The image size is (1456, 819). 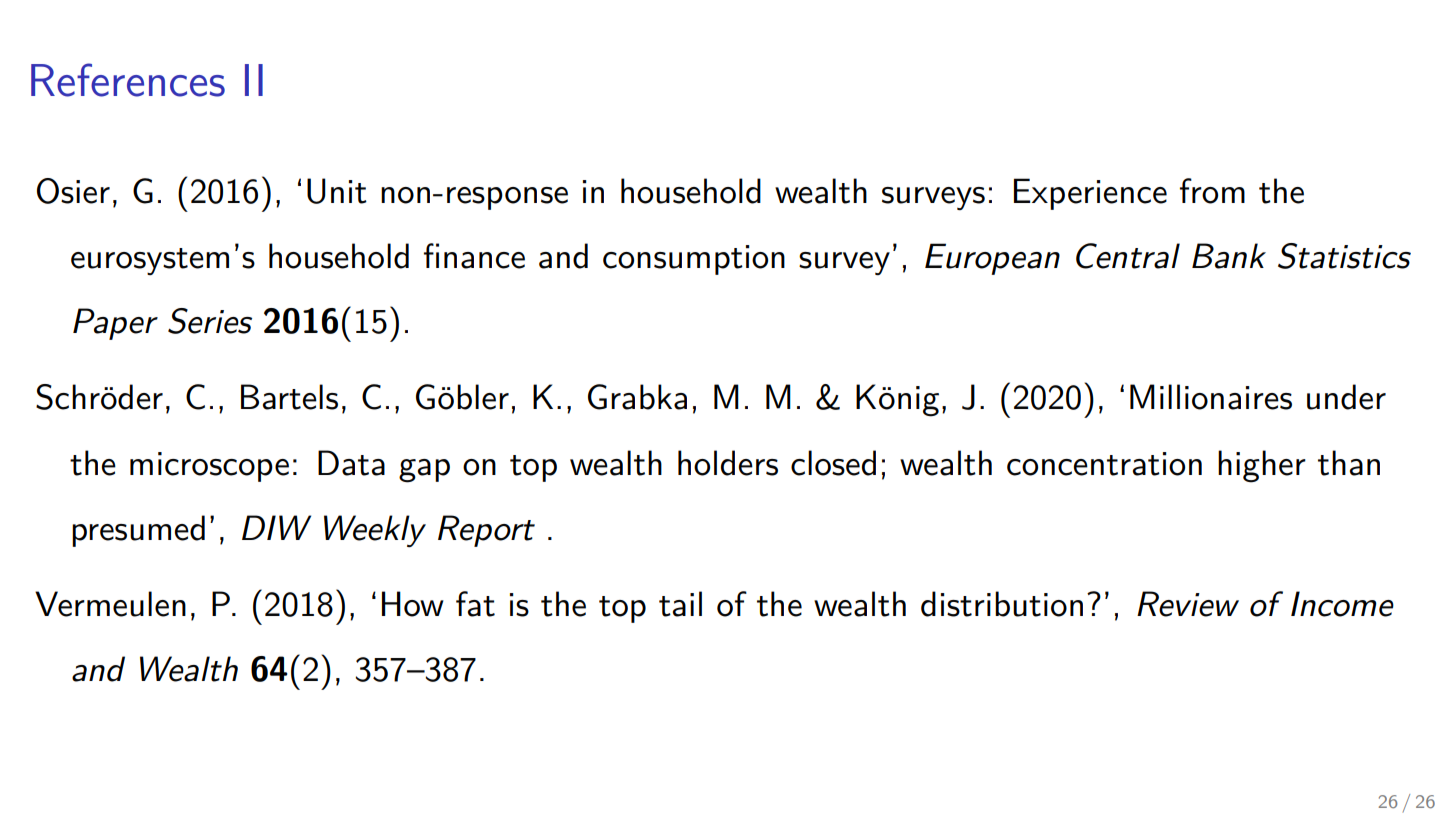 What do you see at coordinates (1212, 191) in the screenshot?
I see `from` at bounding box center [1212, 191].
